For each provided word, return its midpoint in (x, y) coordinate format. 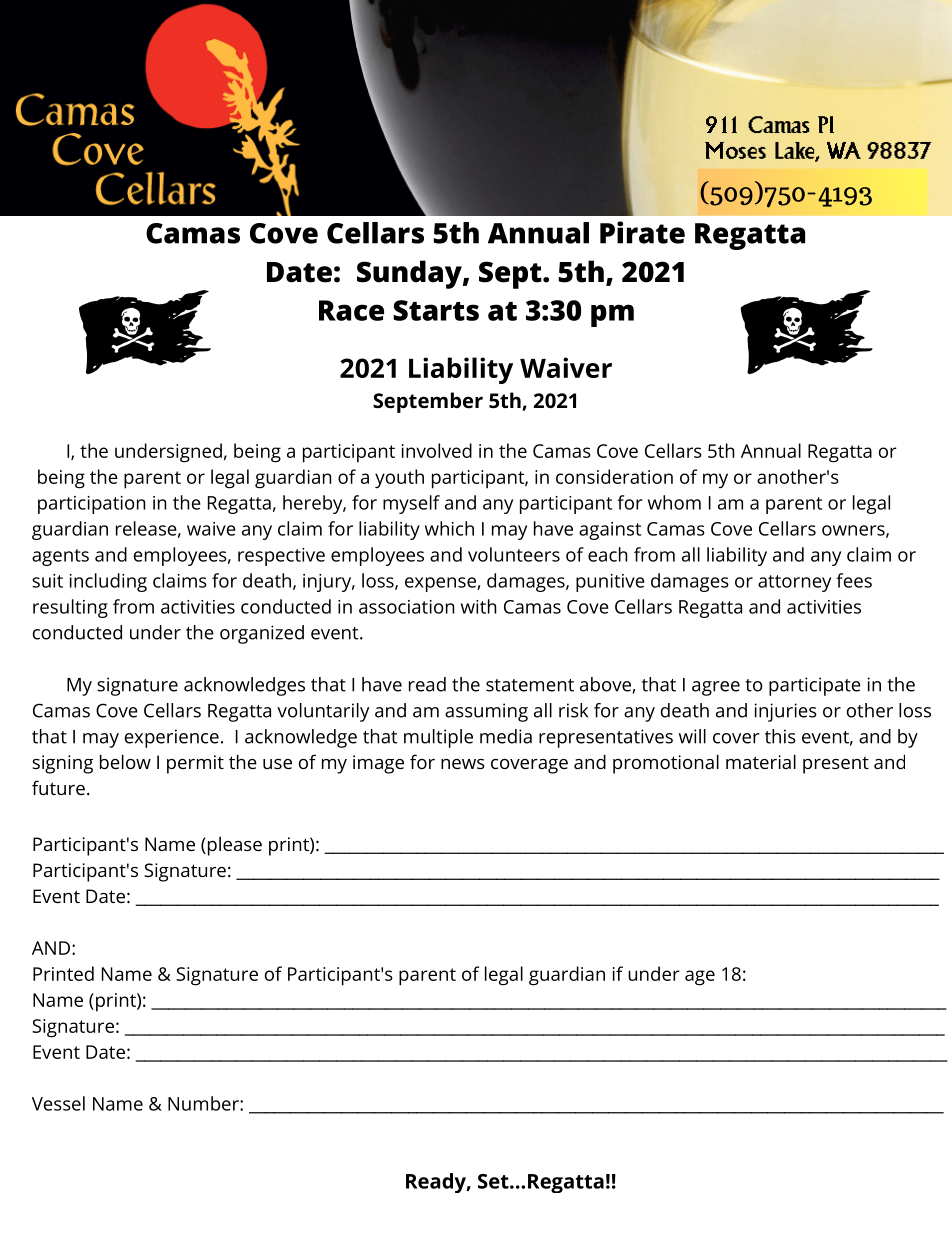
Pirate (642, 232)
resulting (70, 608)
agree (716, 688)
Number (204, 1103)
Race (351, 310)
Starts (436, 310)
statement (530, 685)
